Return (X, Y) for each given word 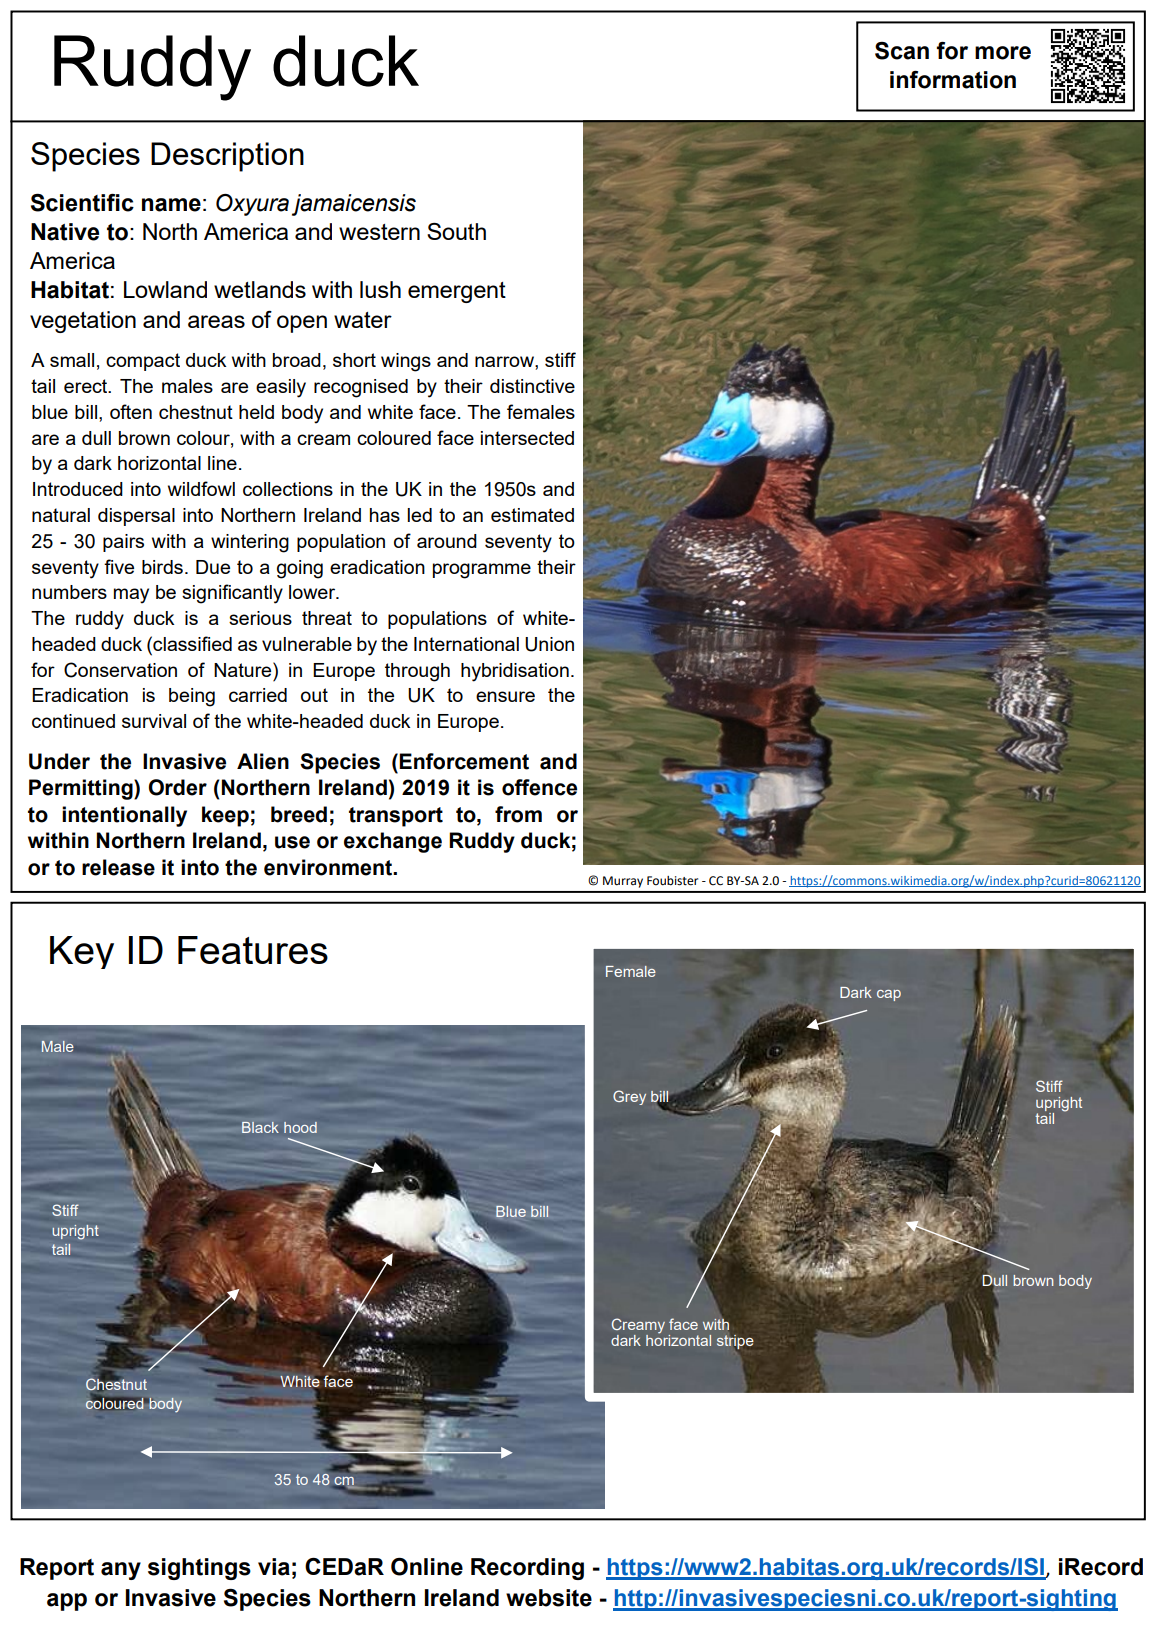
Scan (902, 51)
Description (227, 157)
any (121, 1571)
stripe (735, 1342)
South (456, 231)
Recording (527, 1569)
